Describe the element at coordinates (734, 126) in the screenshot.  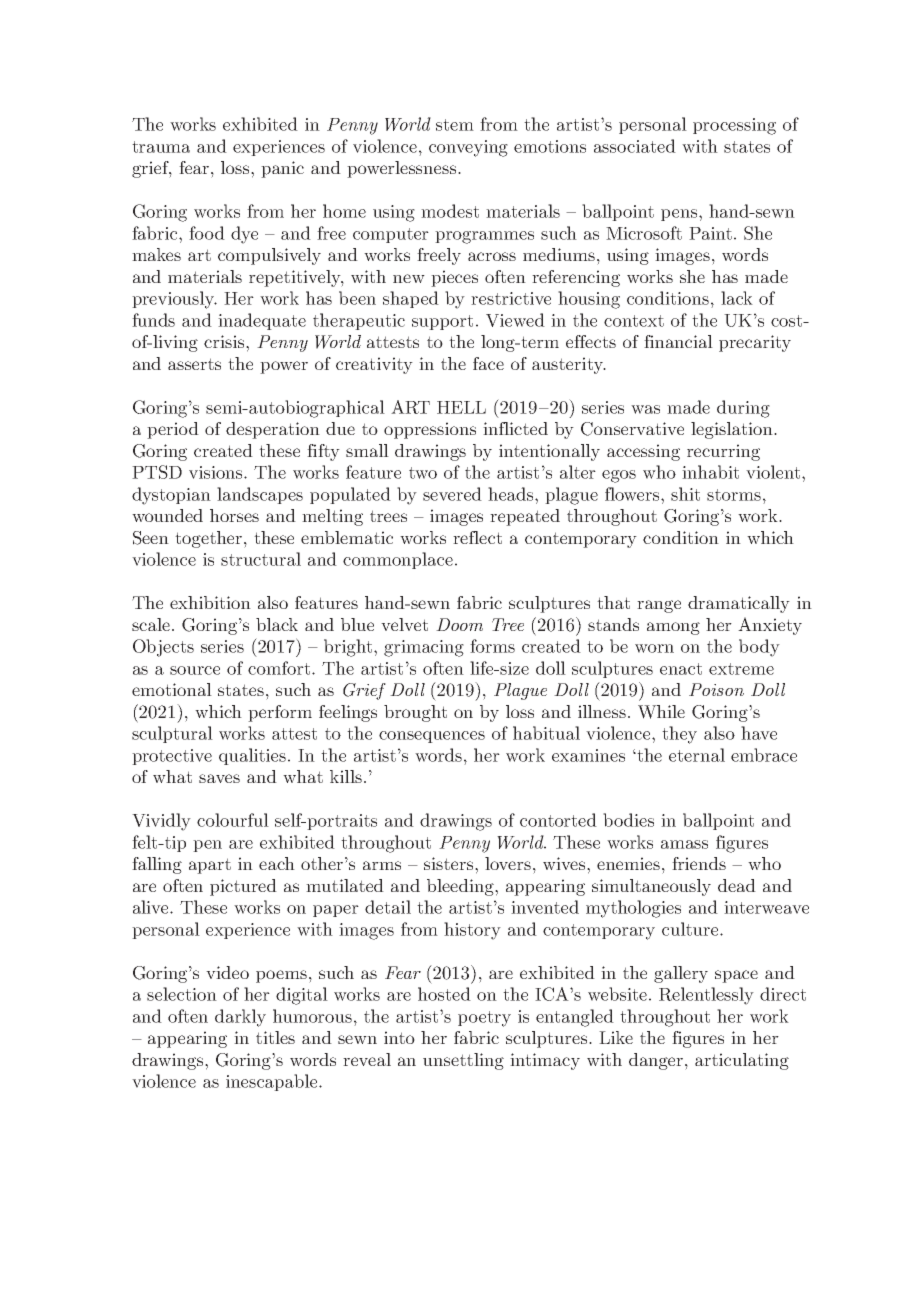
I see `processing` at that location.
